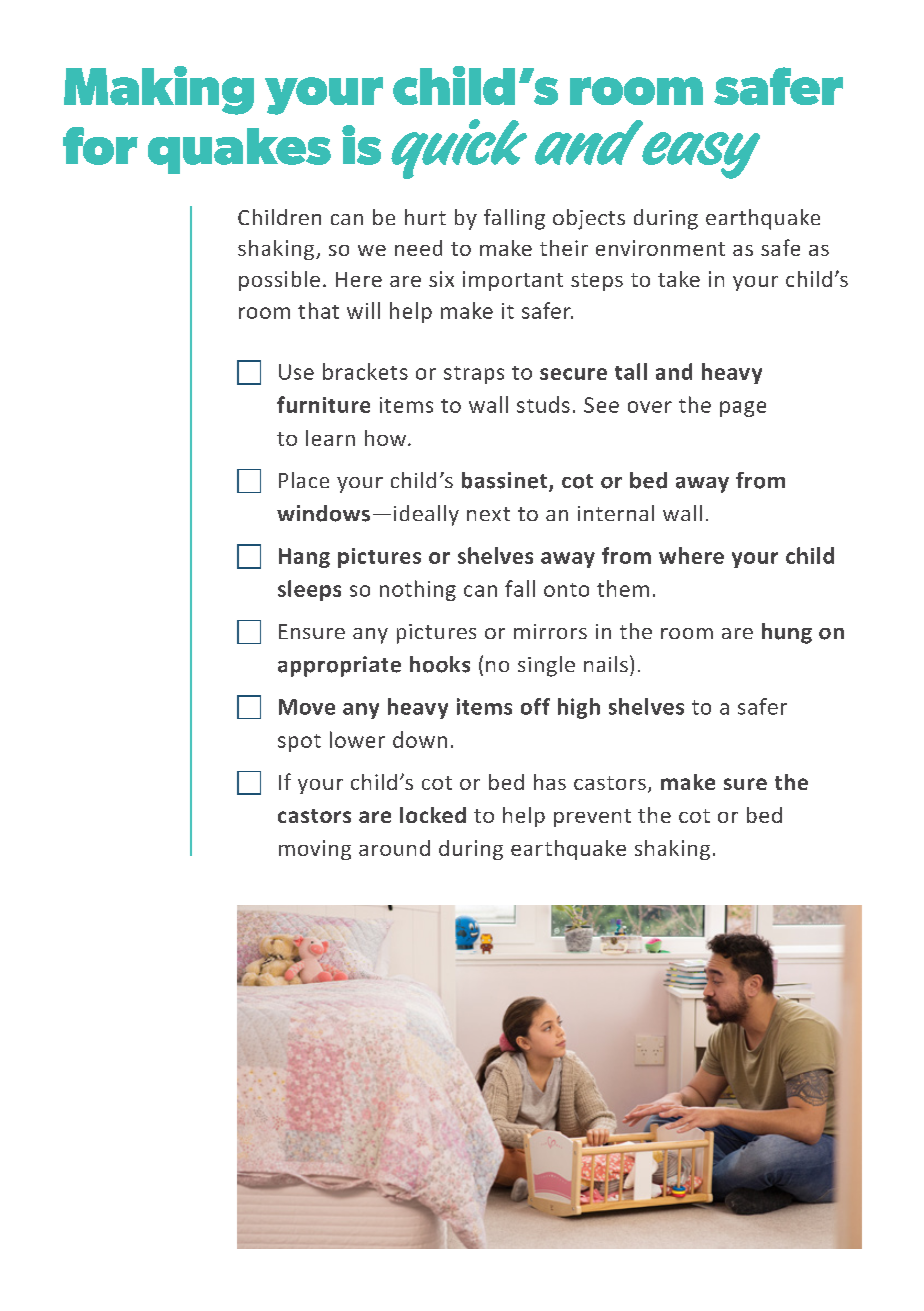 This screenshot has height=1311, width=924. What do you see at coordinates (506, 481) in the screenshot?
I see `bassinet` at bounding box center [506, 481].
